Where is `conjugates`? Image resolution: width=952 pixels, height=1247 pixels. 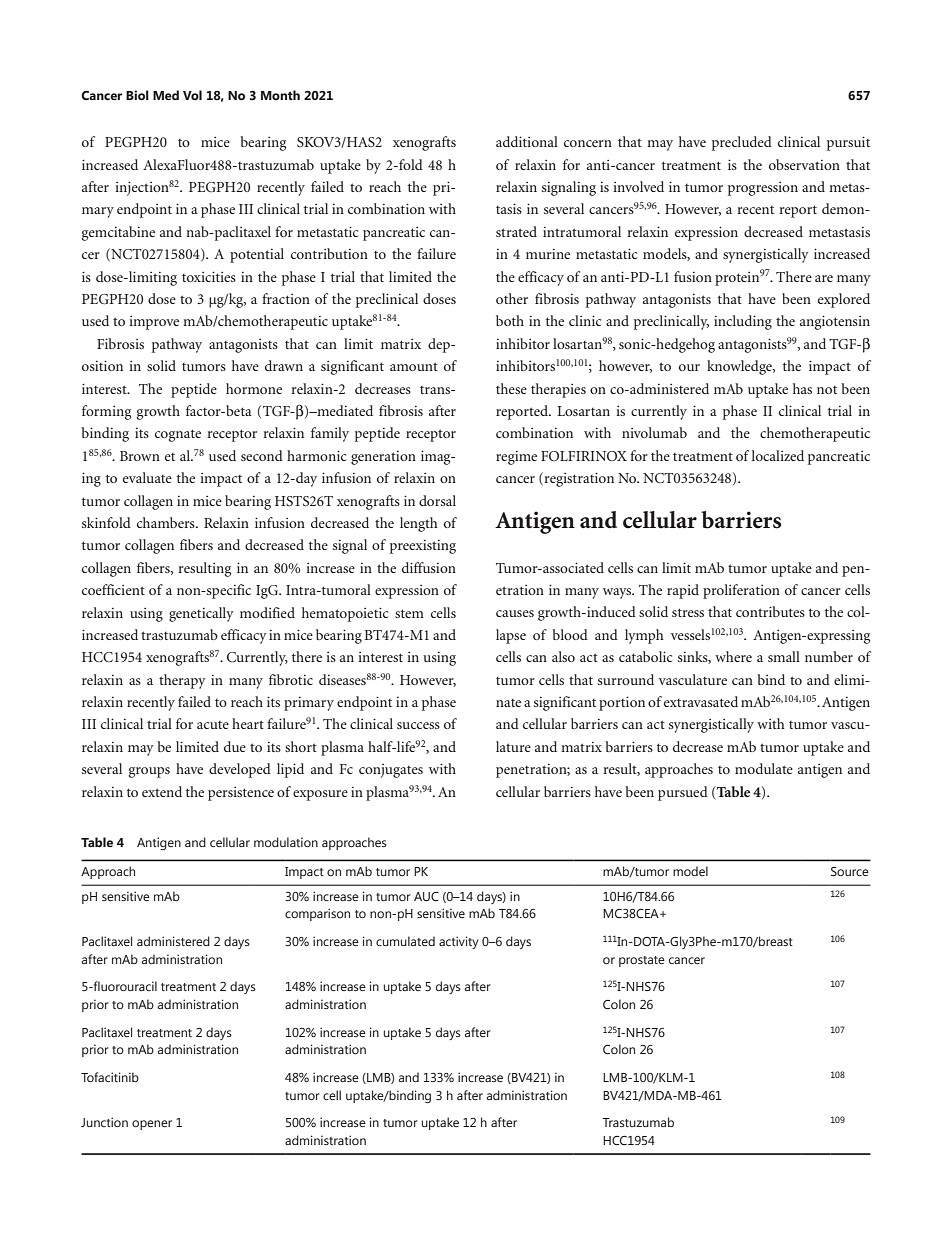
conjugates is located at coordinates (391, 771).
